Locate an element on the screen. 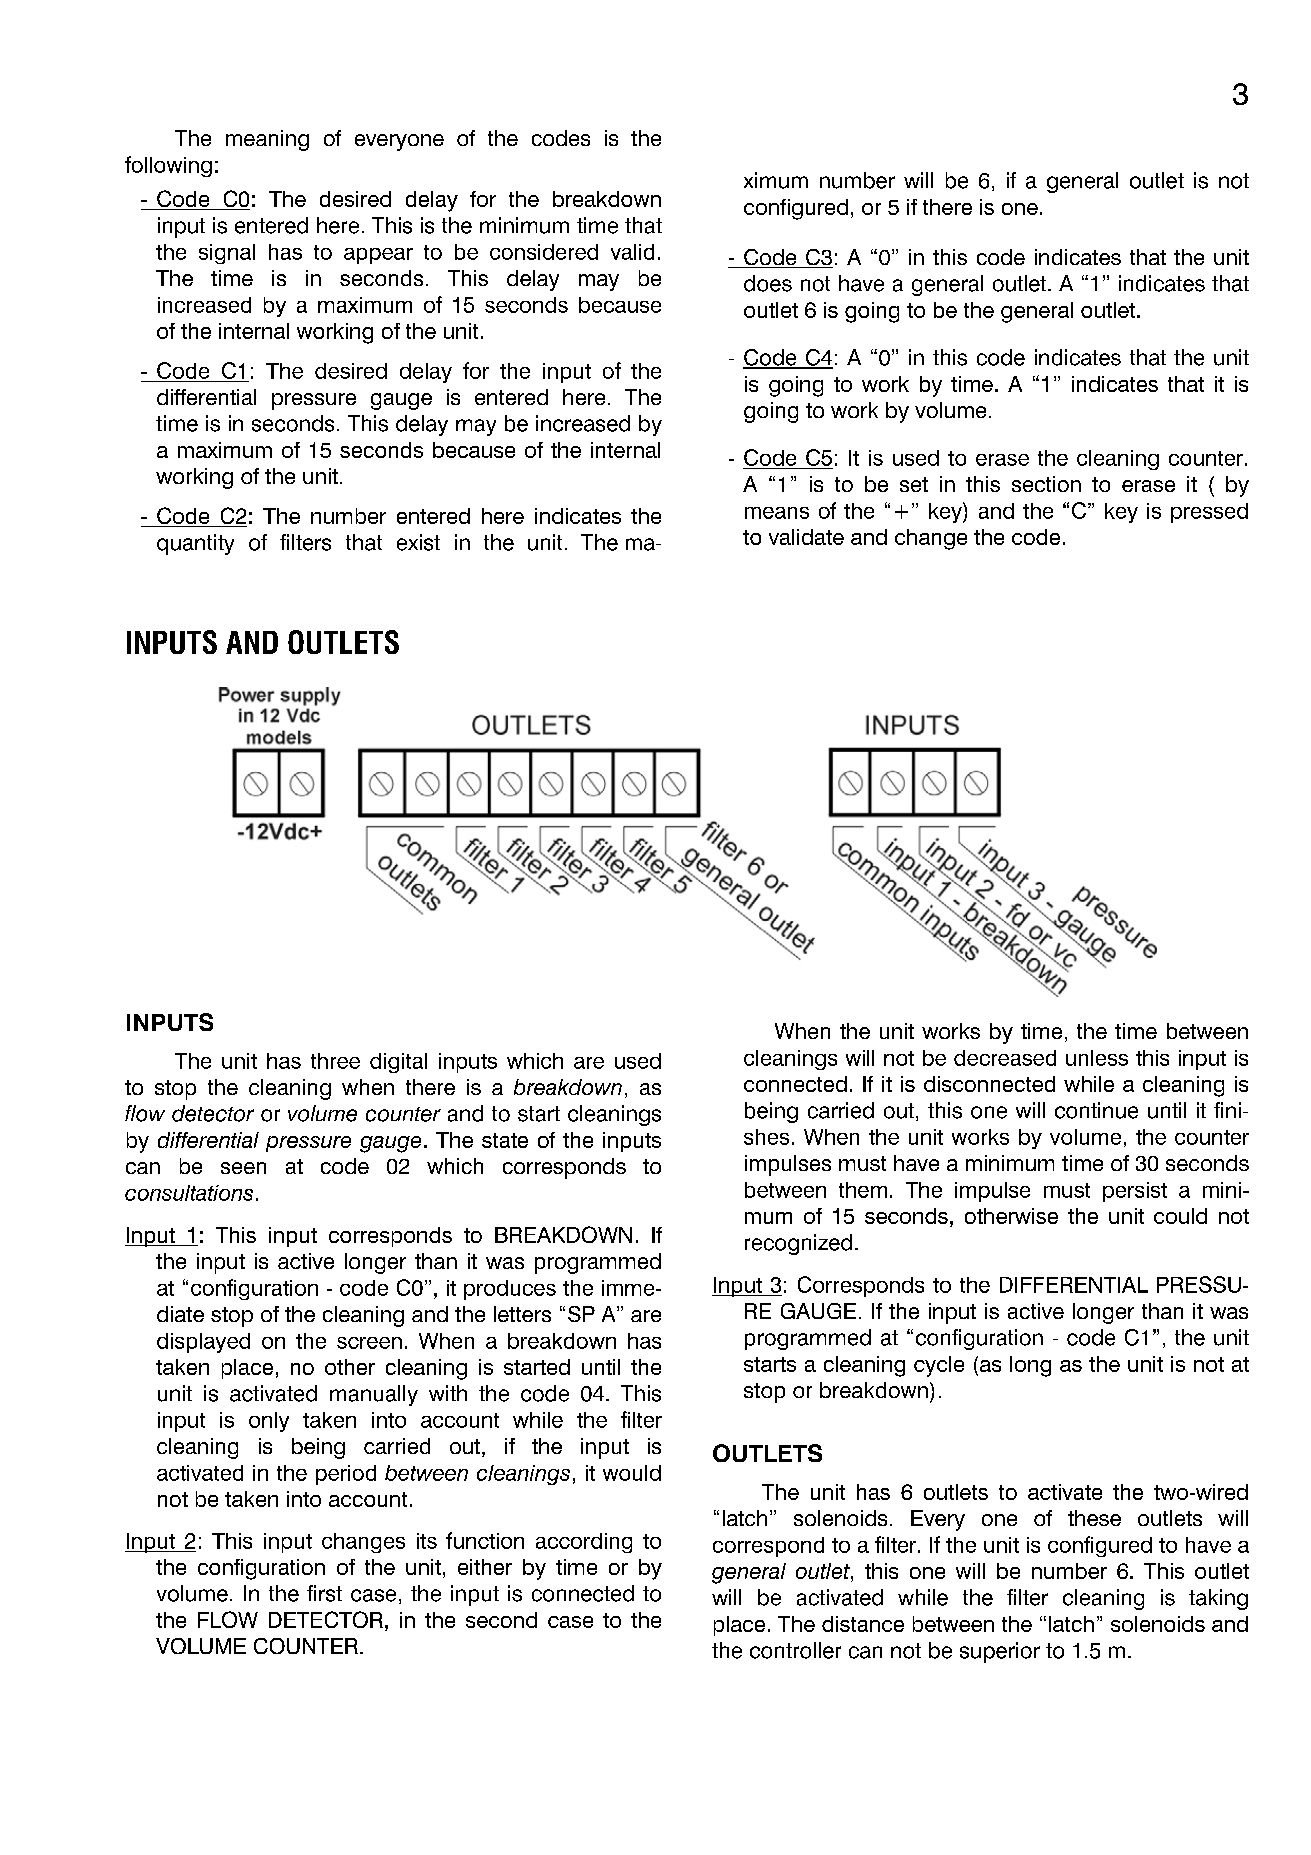 The width and height of the screenshot is (1311, 1855). section is located at coordinates (1046, 484).
